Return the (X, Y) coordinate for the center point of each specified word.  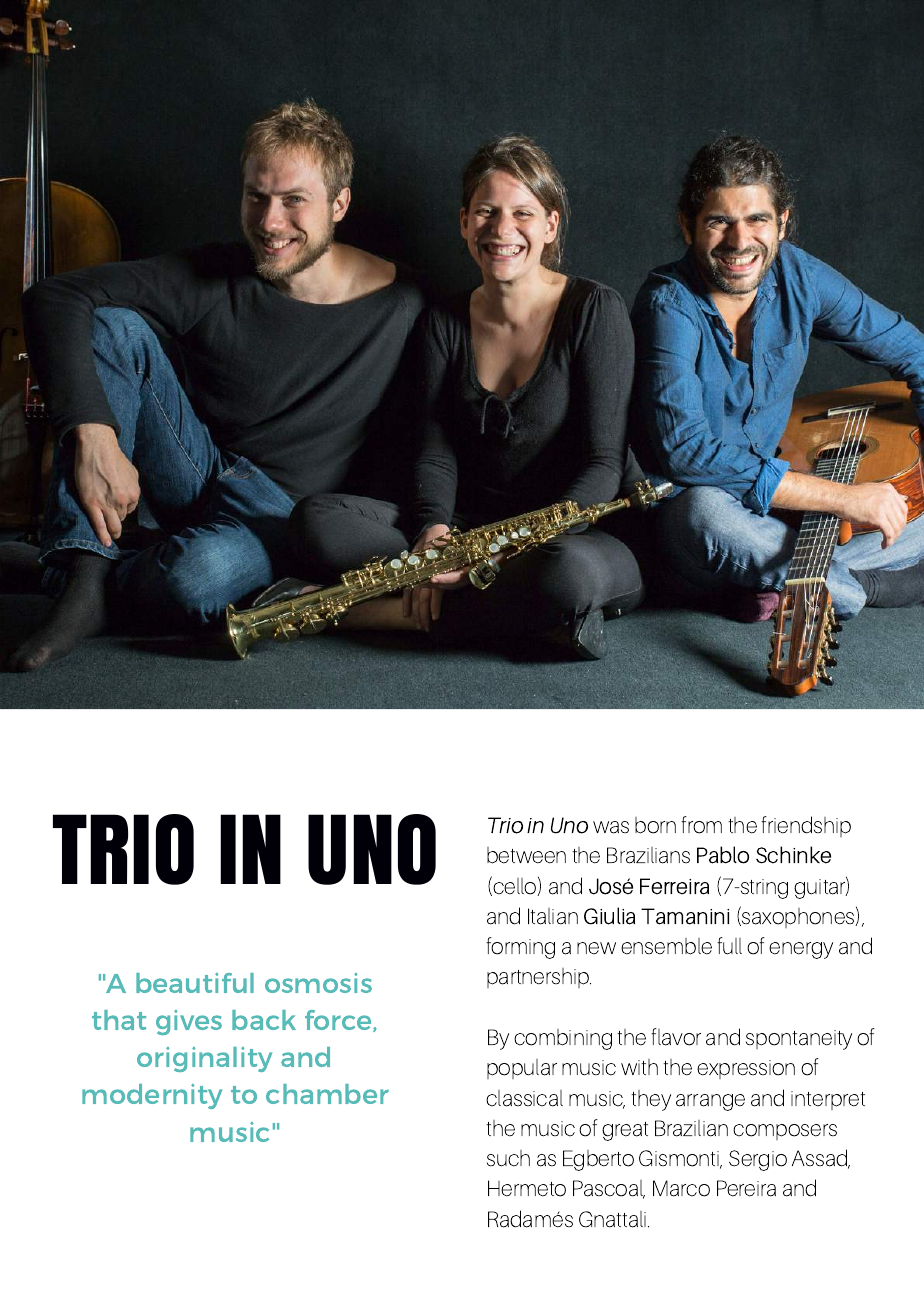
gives (189, 1022)
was (611, 827)
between (526, 855)
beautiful (195, 983)
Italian (553, 916)
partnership (539, 978)
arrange (710, 1102)
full (729, 946)
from (701, 825)
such (508, 1158)
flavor (676, 1037)
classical (524, 1098)
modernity (152, 1096)
